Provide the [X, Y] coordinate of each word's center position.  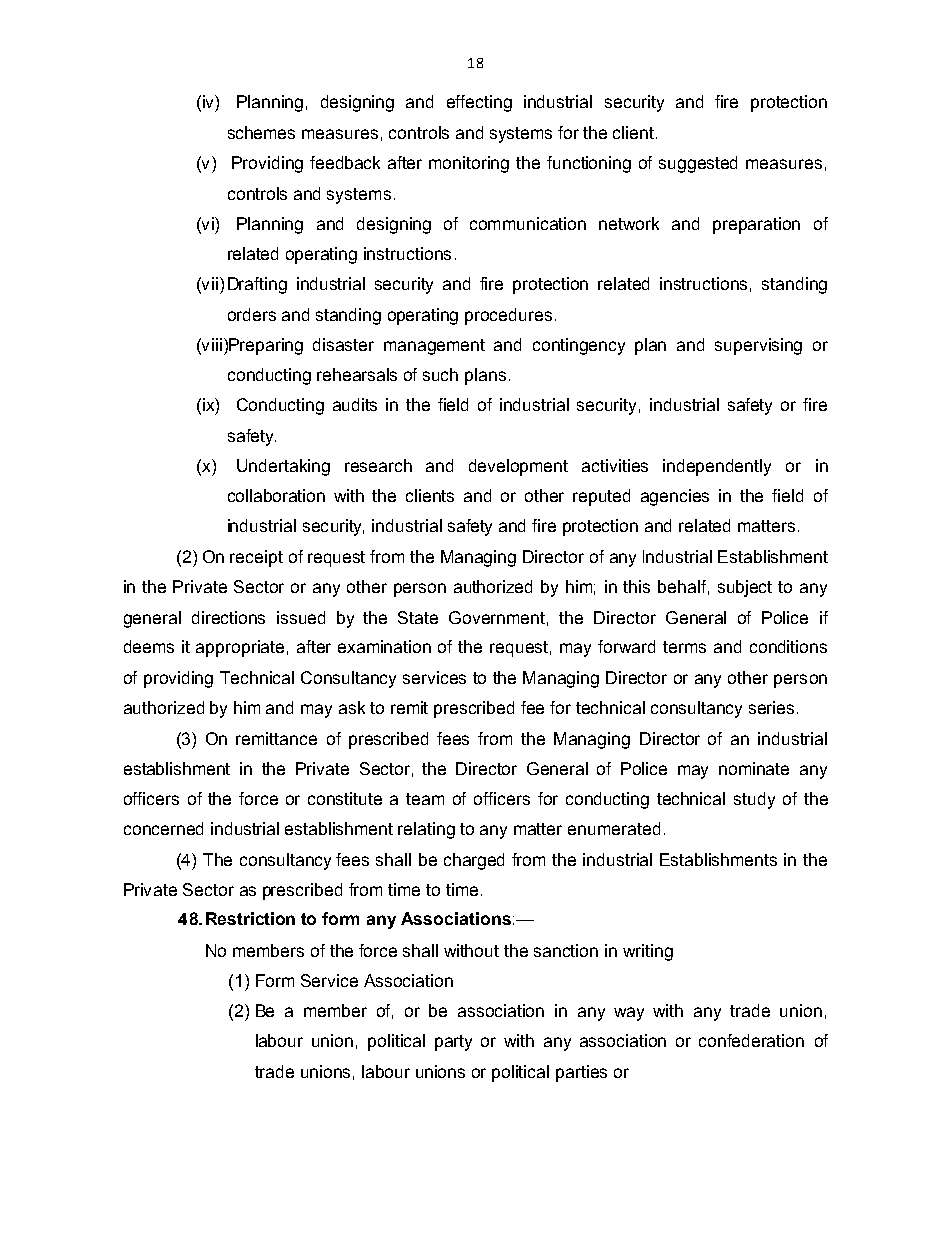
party [453, 1043]
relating [426, 830]
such [440, 374]
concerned [163, 828]
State [418, 617]
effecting [479, 103]
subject [745, 588]
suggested [698, 164]
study [754, 800]
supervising [758, 346]
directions [228, 617]
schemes [261, 132]
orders [252, 314]
